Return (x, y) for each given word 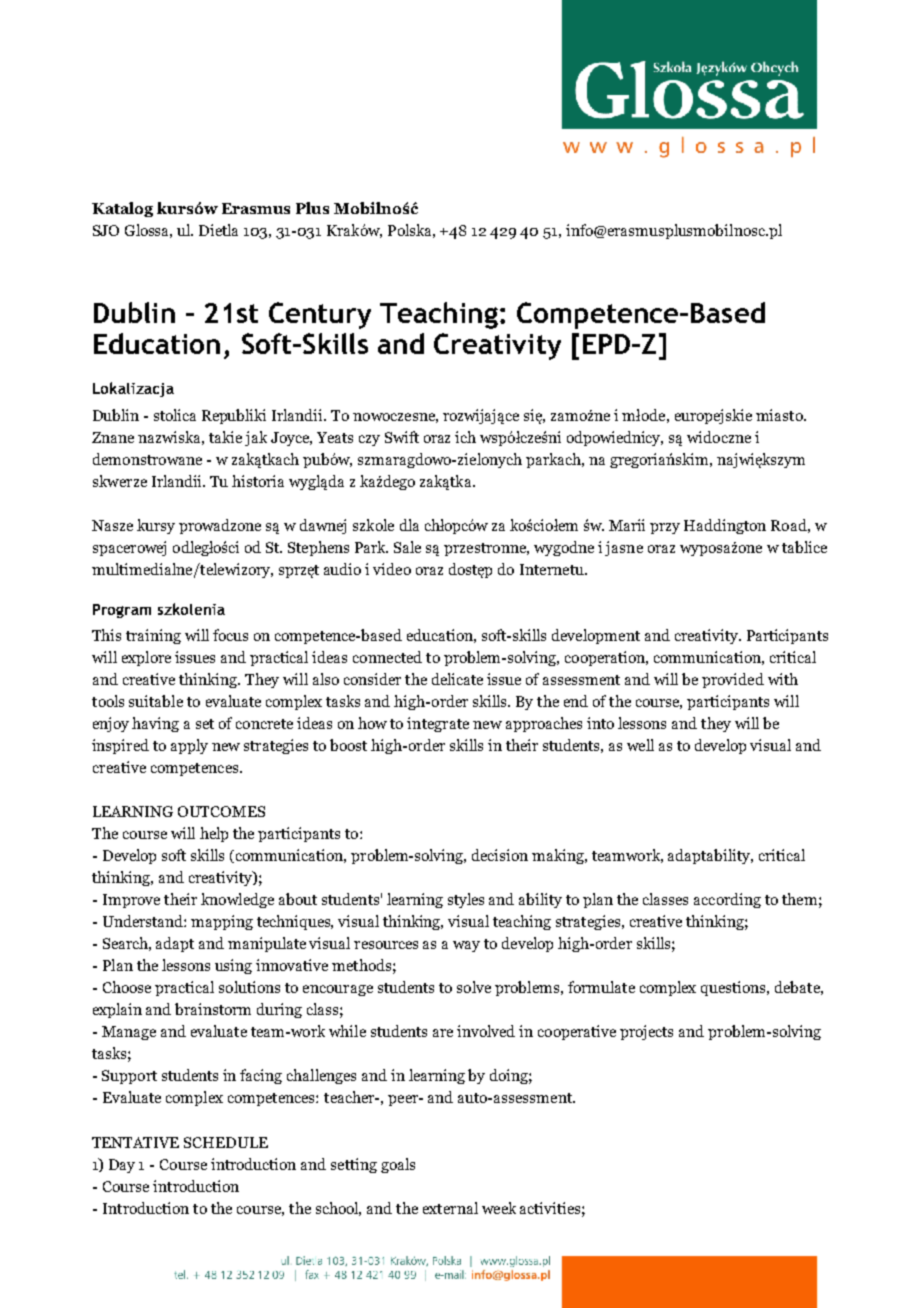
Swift (402, 437)
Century (320, 315)
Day (122, 1166)
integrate (438, 724)
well (640, 745)
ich (465, 437)
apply (189, 746)
